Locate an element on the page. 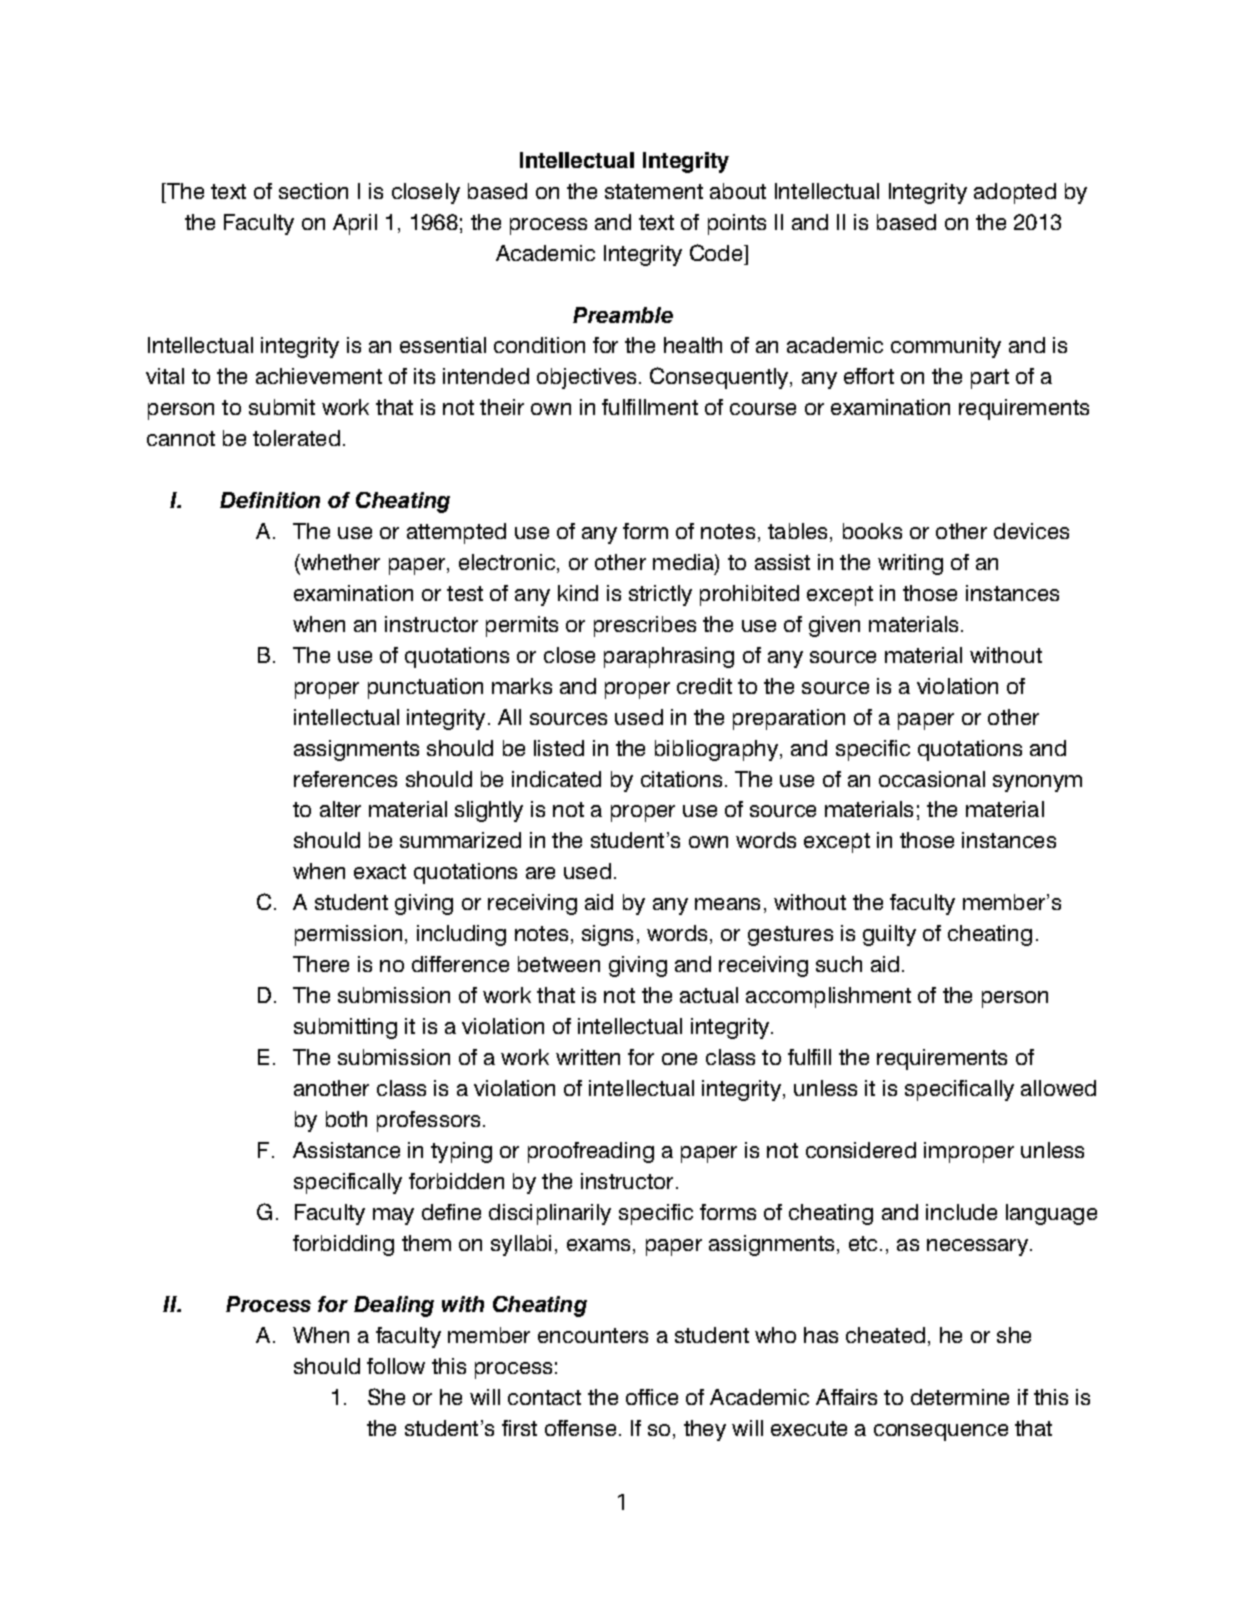 This image has width=1248, height=1615. guilty is located at coordinates (889, 935).
